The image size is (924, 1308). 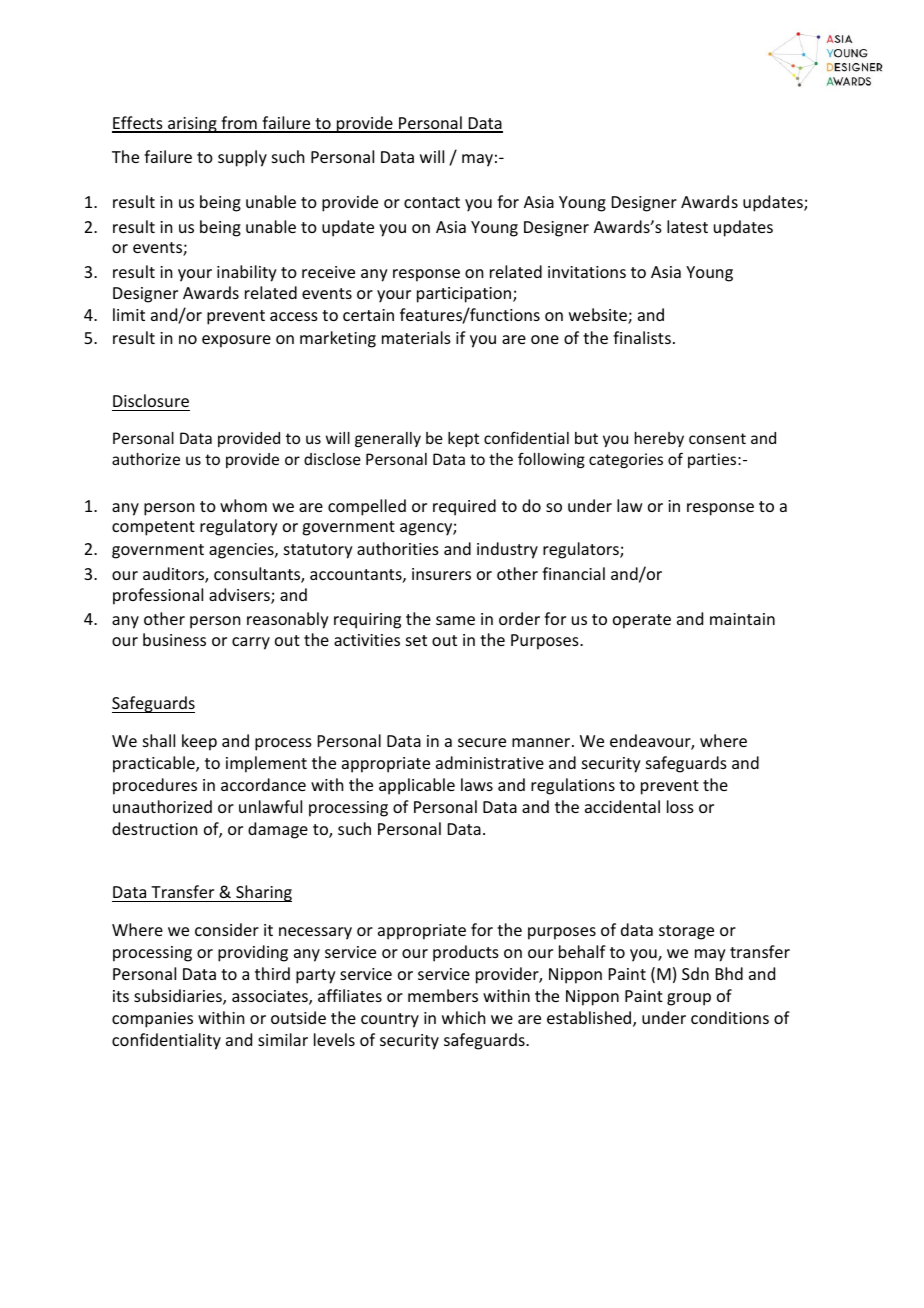 What do you see at coordinates (192, 125) in the document?
I see `arising` at bounding box center [192, 125].
